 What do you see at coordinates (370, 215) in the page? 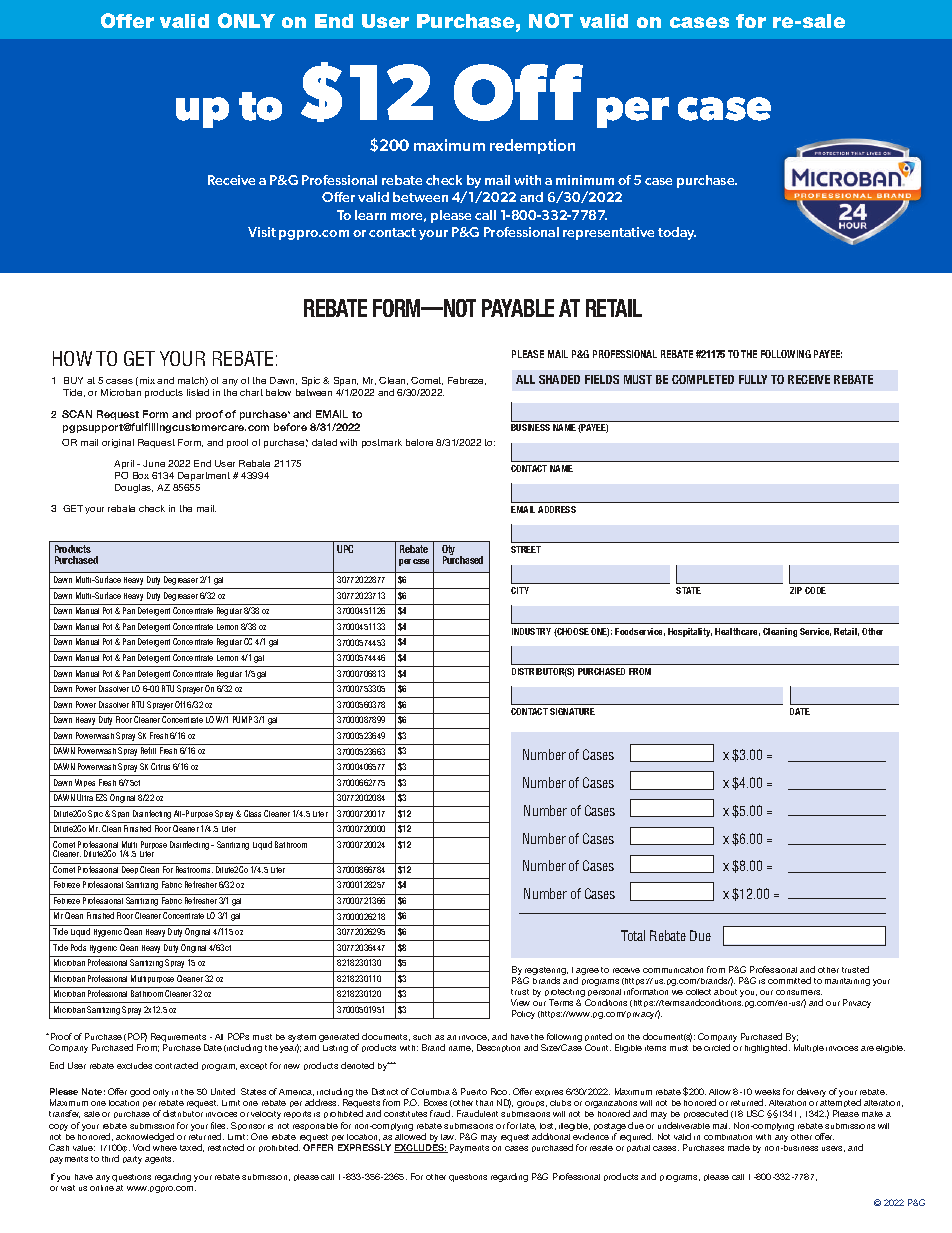
I see `learn` at bounding box center [370, 215].
